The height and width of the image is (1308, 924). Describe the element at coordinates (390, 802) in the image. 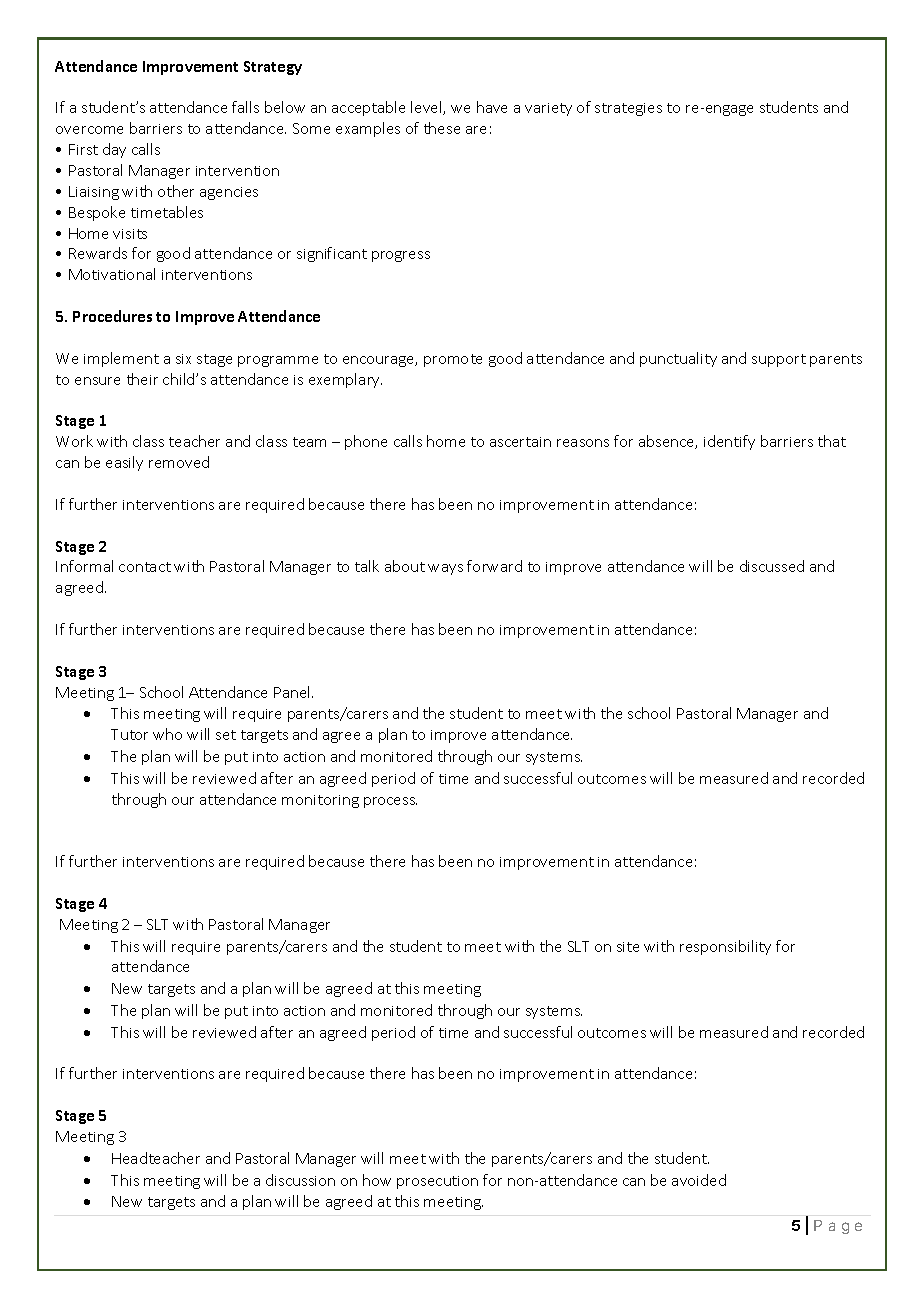

I see `process` at that location.
